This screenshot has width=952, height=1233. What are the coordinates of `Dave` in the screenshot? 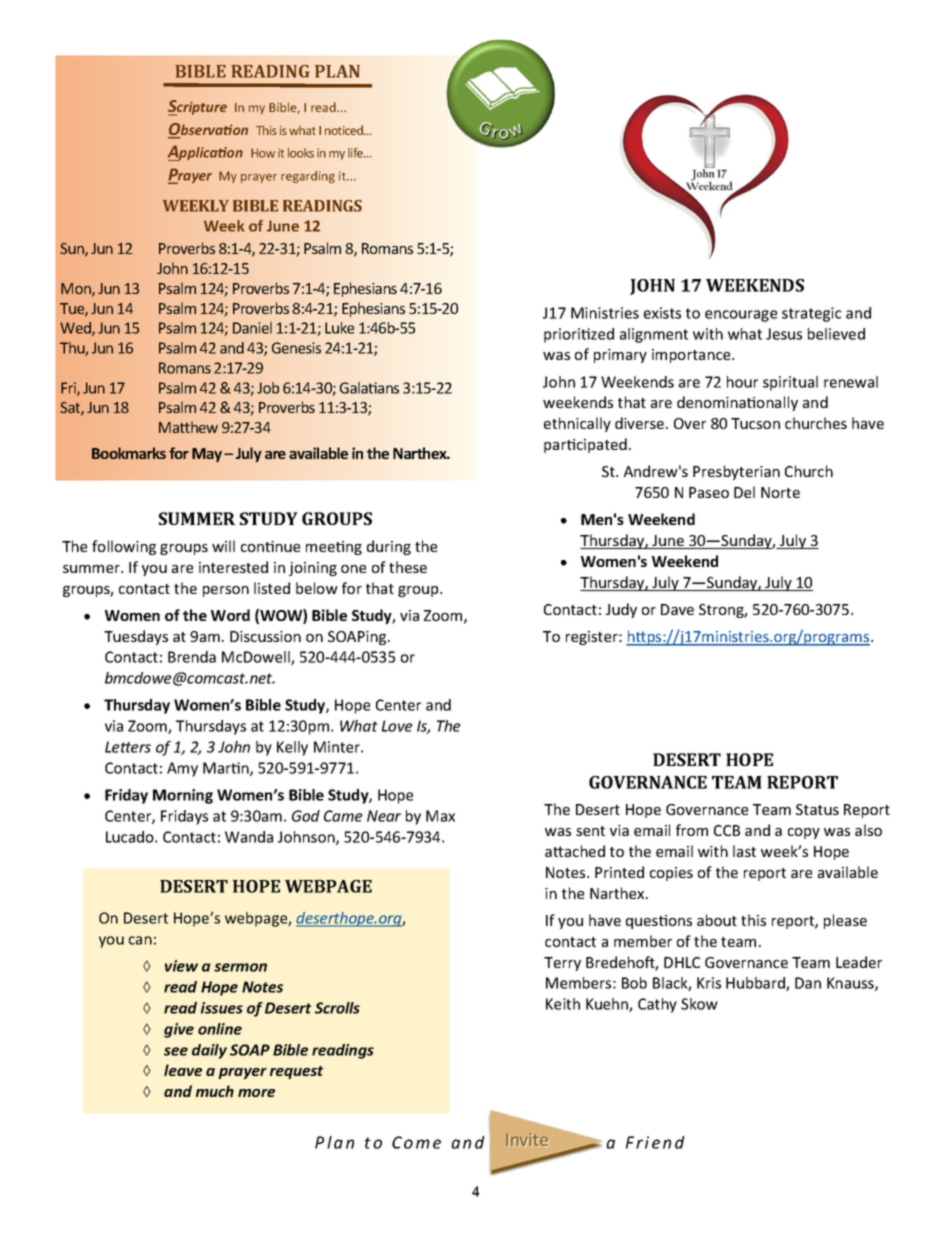 It's located at (677, 609).
